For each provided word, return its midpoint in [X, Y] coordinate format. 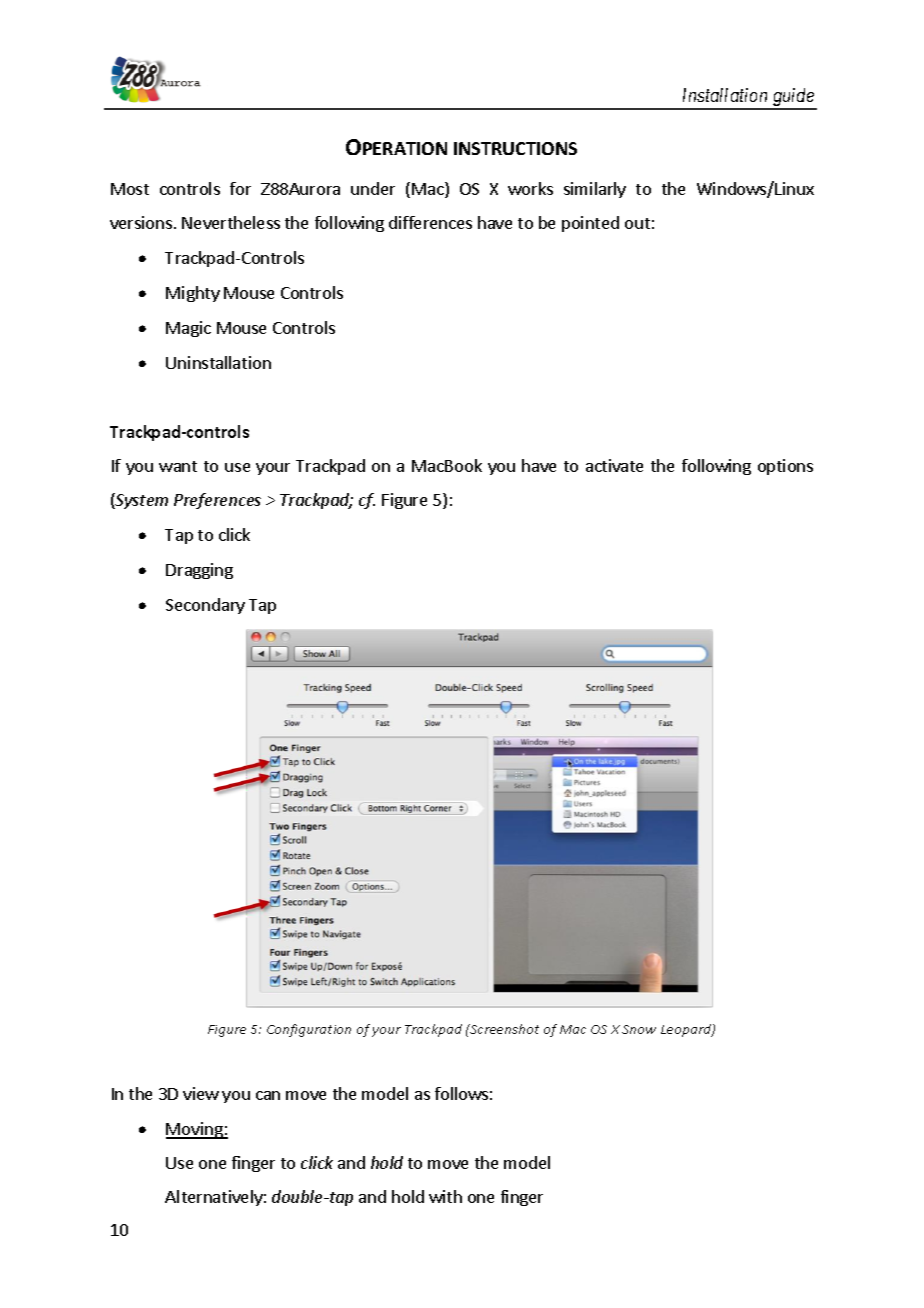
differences [430, 222]
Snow [639, 1029]
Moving [195, 1130]
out [637, 223]
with [445, 1196]
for [240, 188]
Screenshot [503, 1029]
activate [614, 465]
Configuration [309, 1030]
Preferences [217, 501]
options [785, 467]
